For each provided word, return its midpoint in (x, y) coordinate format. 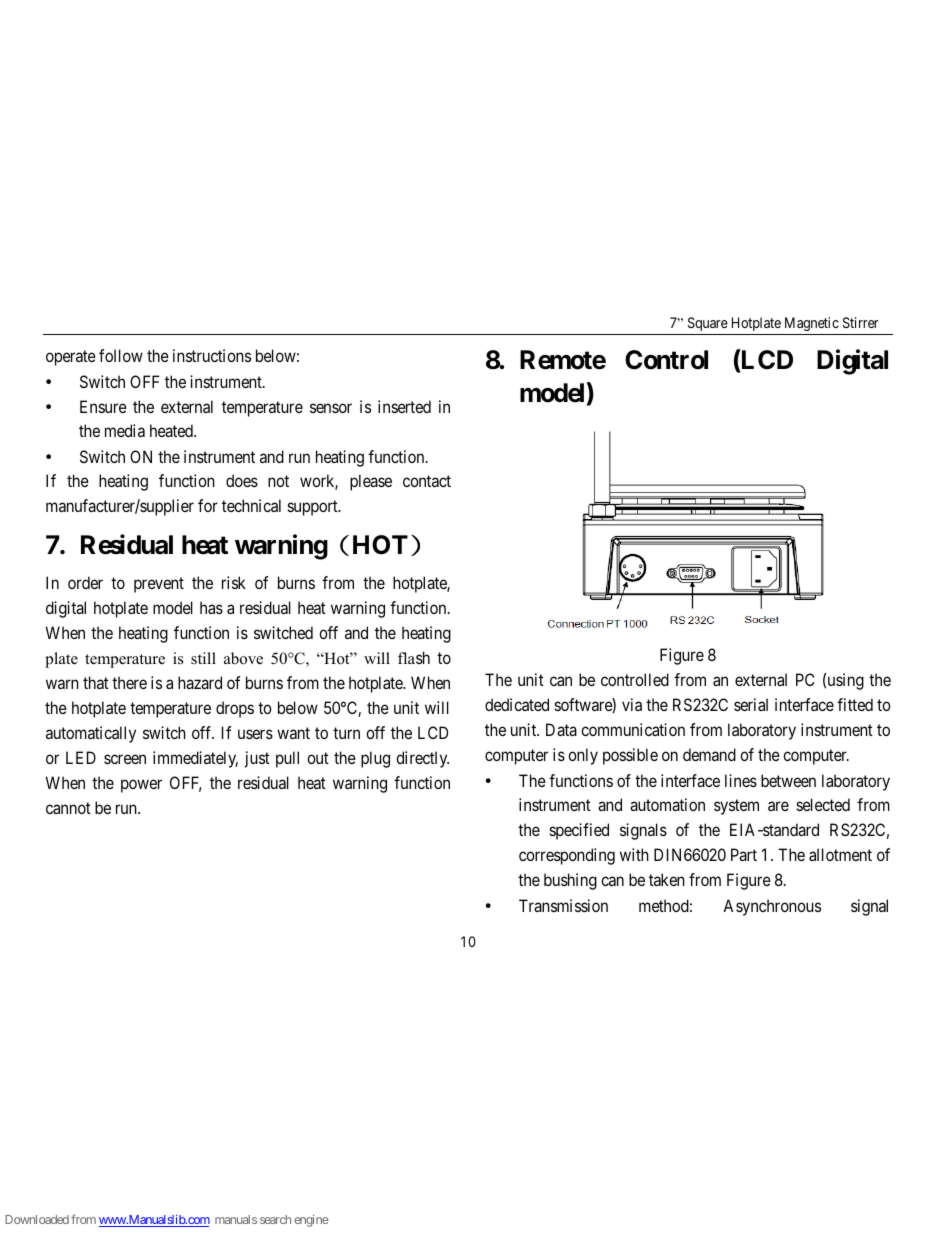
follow (121, 355)
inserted (404, 406)
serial (751, 704)
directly (422, 759)
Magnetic (812, 324)
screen (125, 759)
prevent (159, 585)
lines (741, 780)
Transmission (563, 905)
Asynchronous (772, 907)
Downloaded (37, 1219)
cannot (68, 808)
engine (311, 1221)
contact (427, 481)
